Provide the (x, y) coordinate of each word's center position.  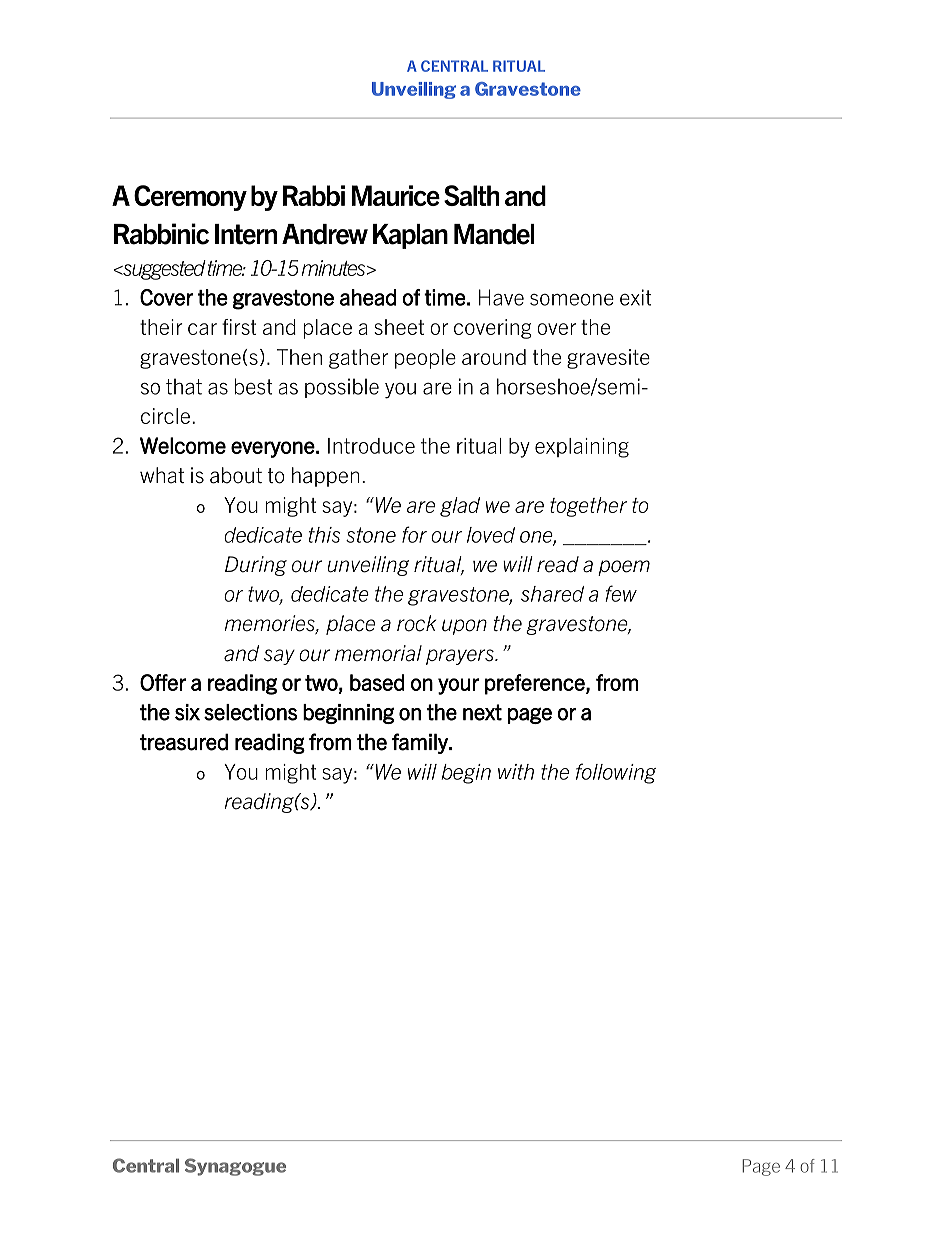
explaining (582, 448)
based (377, 682)
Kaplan (410, 236)
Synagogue (235, 1167)
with (516, 772)
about (236, 475)
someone (572, 300)
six (187, 712)
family (421, 743)
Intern (246, 234)
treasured (184, 742)
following (616, 773)
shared (552, 594)
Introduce (371, 446)
